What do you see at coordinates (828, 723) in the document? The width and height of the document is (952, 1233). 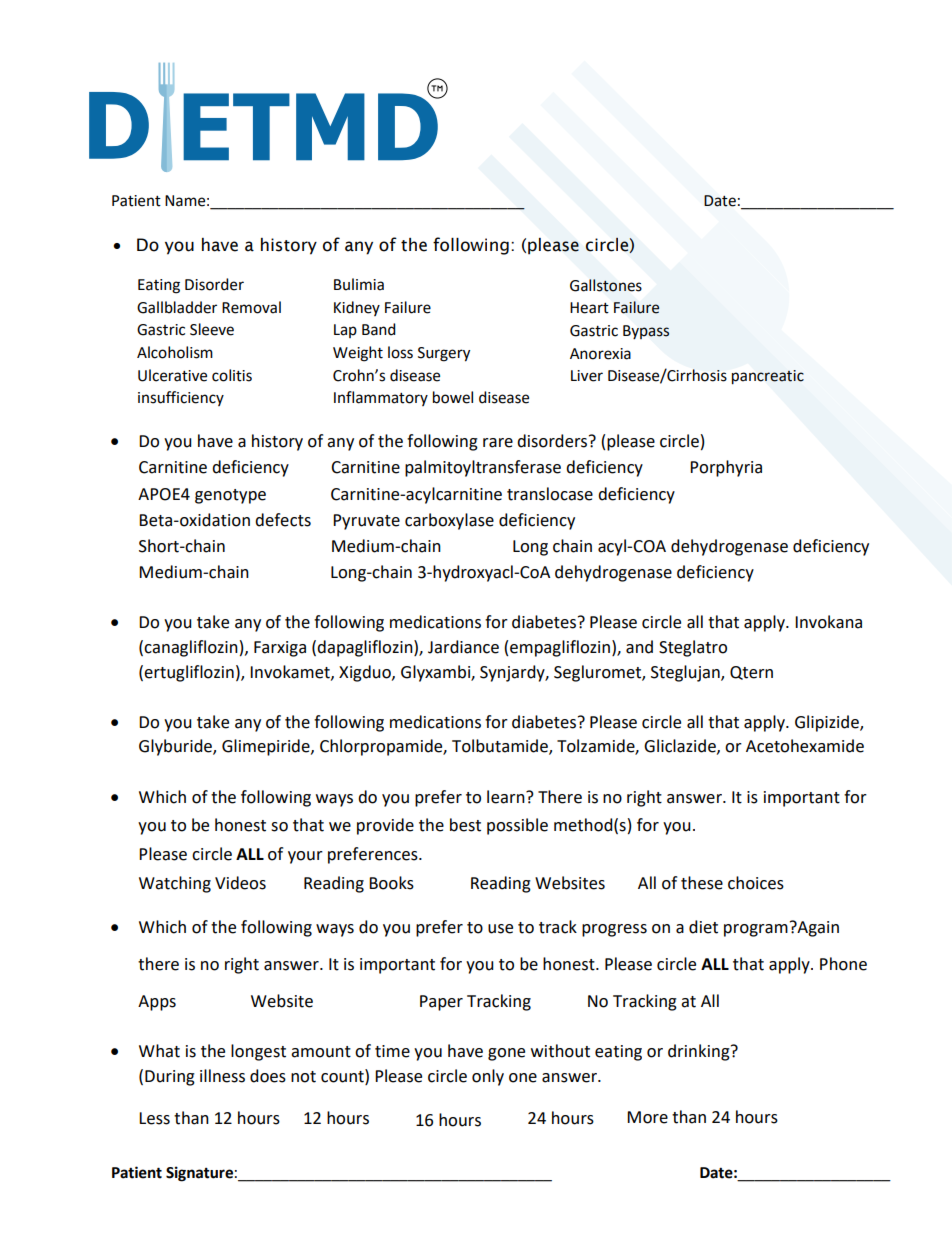 I see `Glipizide` at bounding box center [828, 723].
